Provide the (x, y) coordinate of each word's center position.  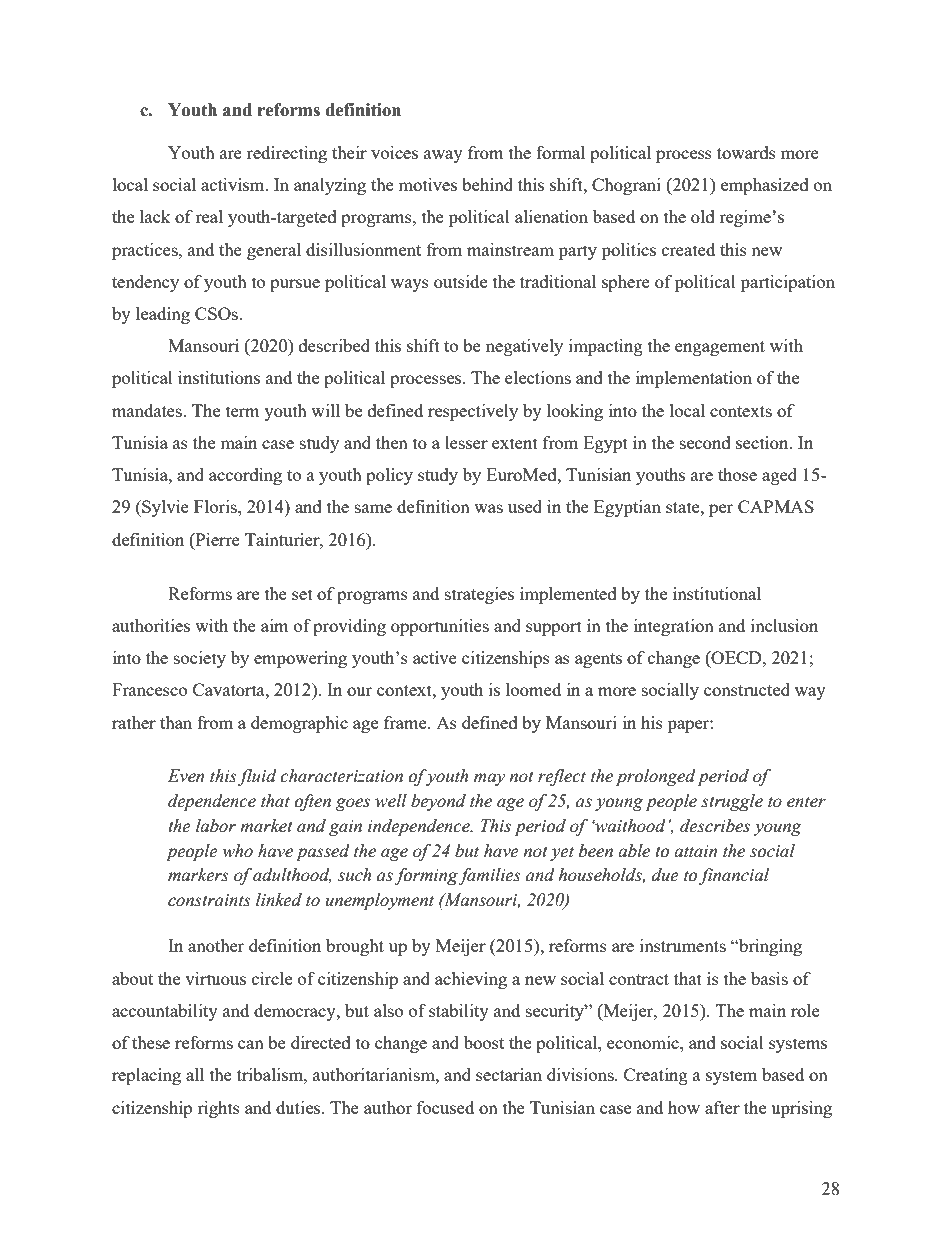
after (722, 1107)
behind (487, 184)
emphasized (765, 186)
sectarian (509, 1074)
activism (234, 184)
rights (218, 1109)
